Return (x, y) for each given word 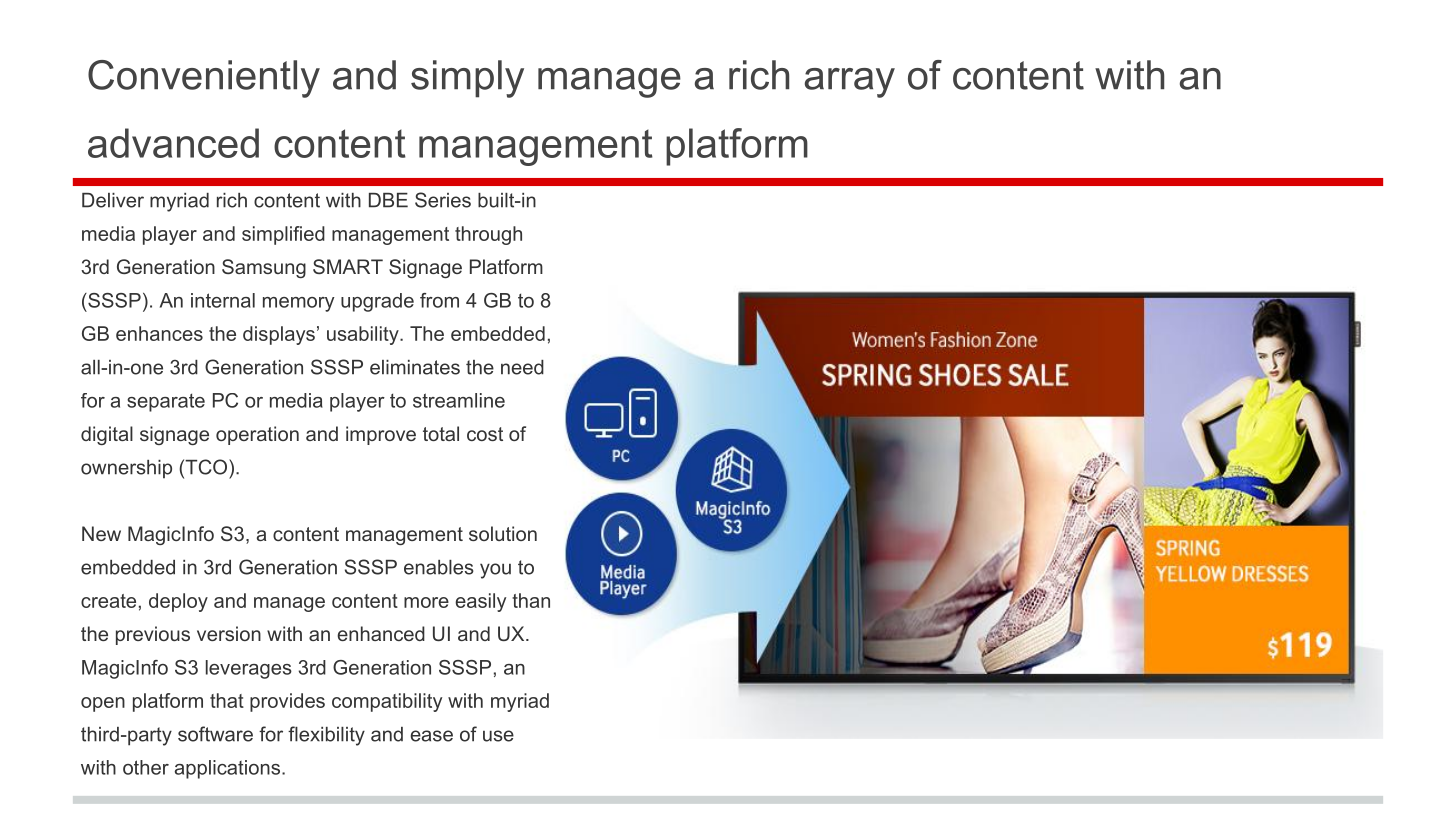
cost (485, 434)
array (850, 83)
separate (166, 402)
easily (480, 602)
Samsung (264, 268)
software (215, 734)
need (522, 367)
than (531, 600)
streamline (459, 400)
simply (467, 79)
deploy (178, 602)
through (488, 235)
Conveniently (204, 79)
